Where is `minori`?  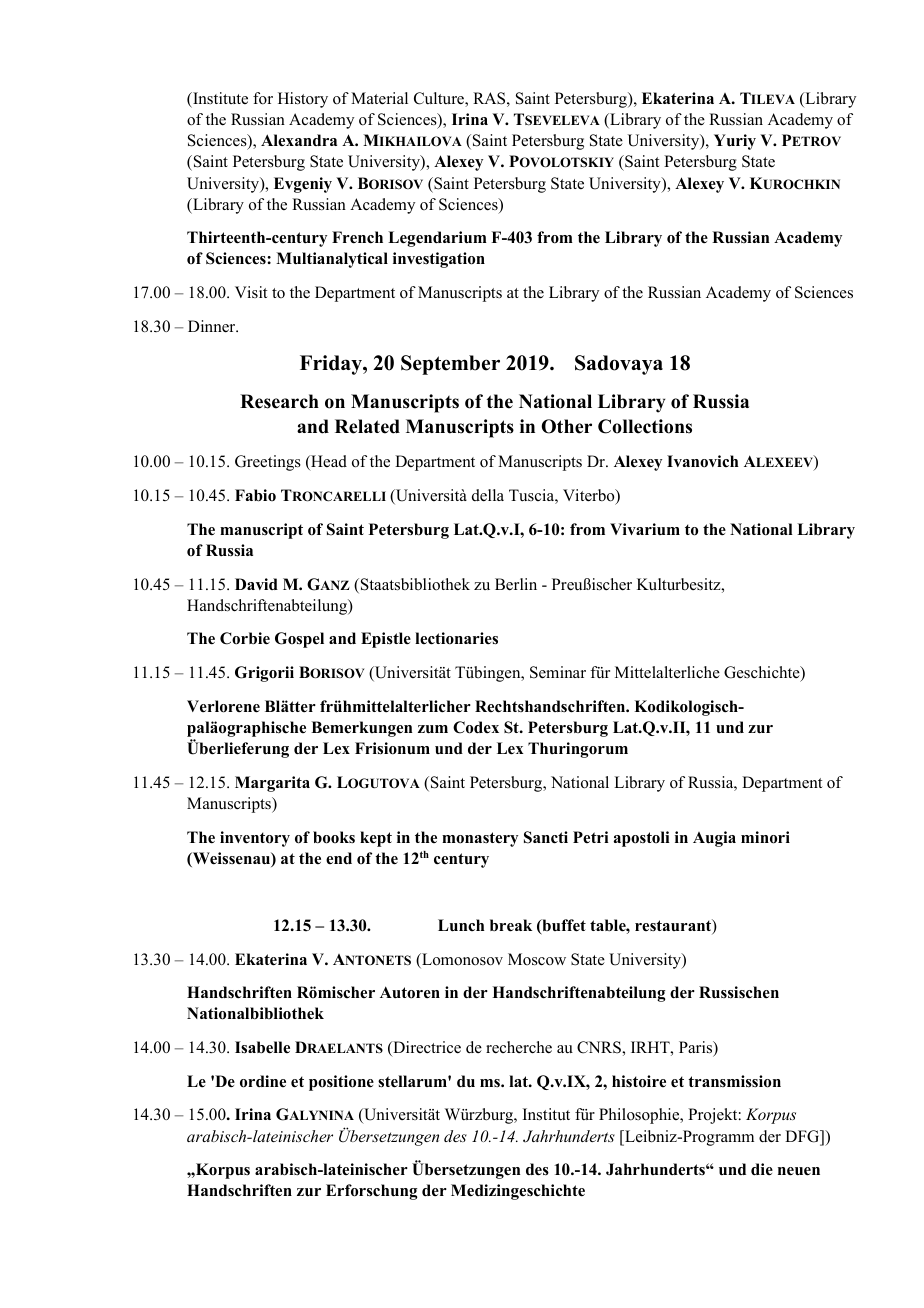
minori is located at coordinates (765, 837).
